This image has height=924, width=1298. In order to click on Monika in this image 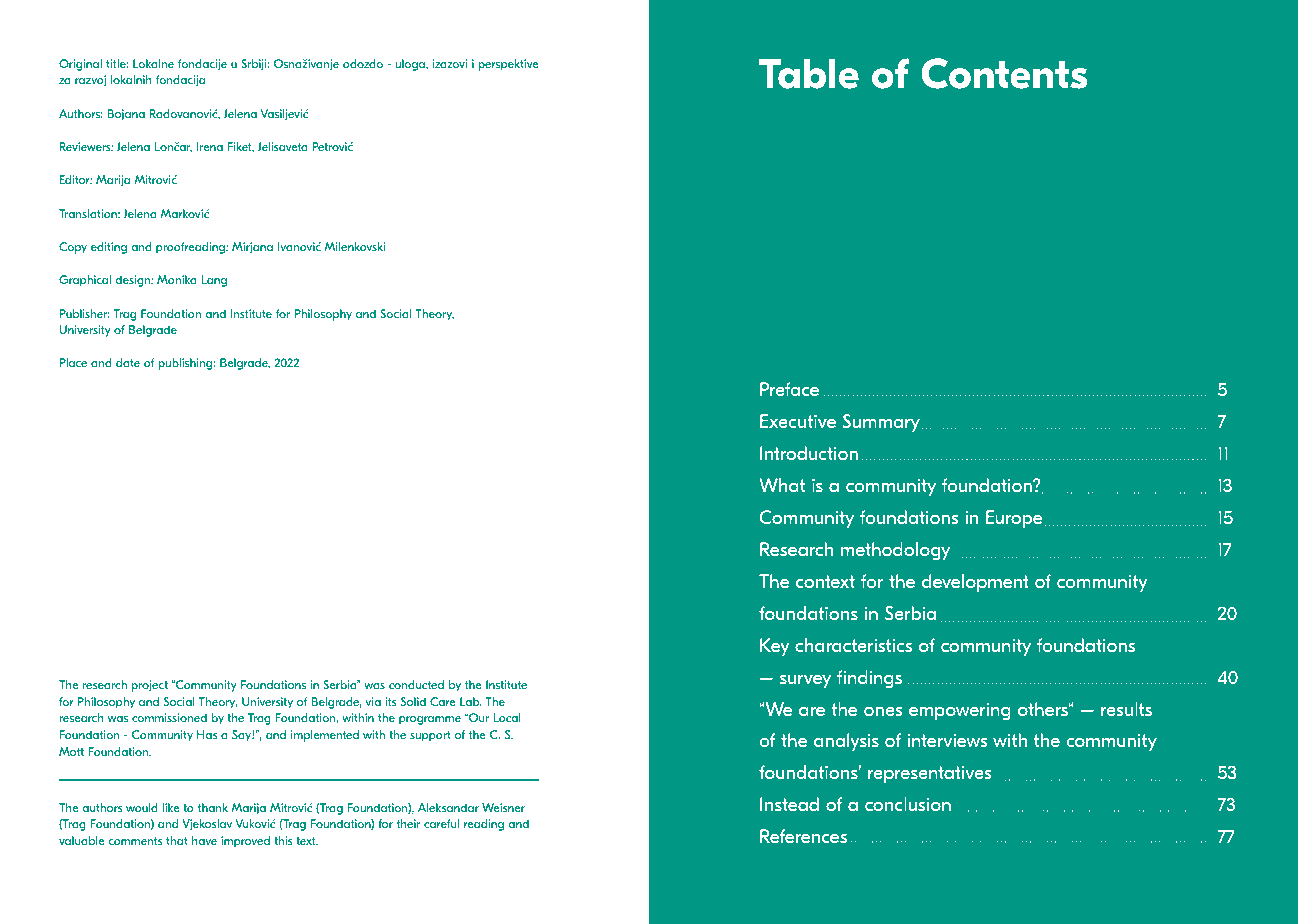, I will do `click(177, 279)`.
